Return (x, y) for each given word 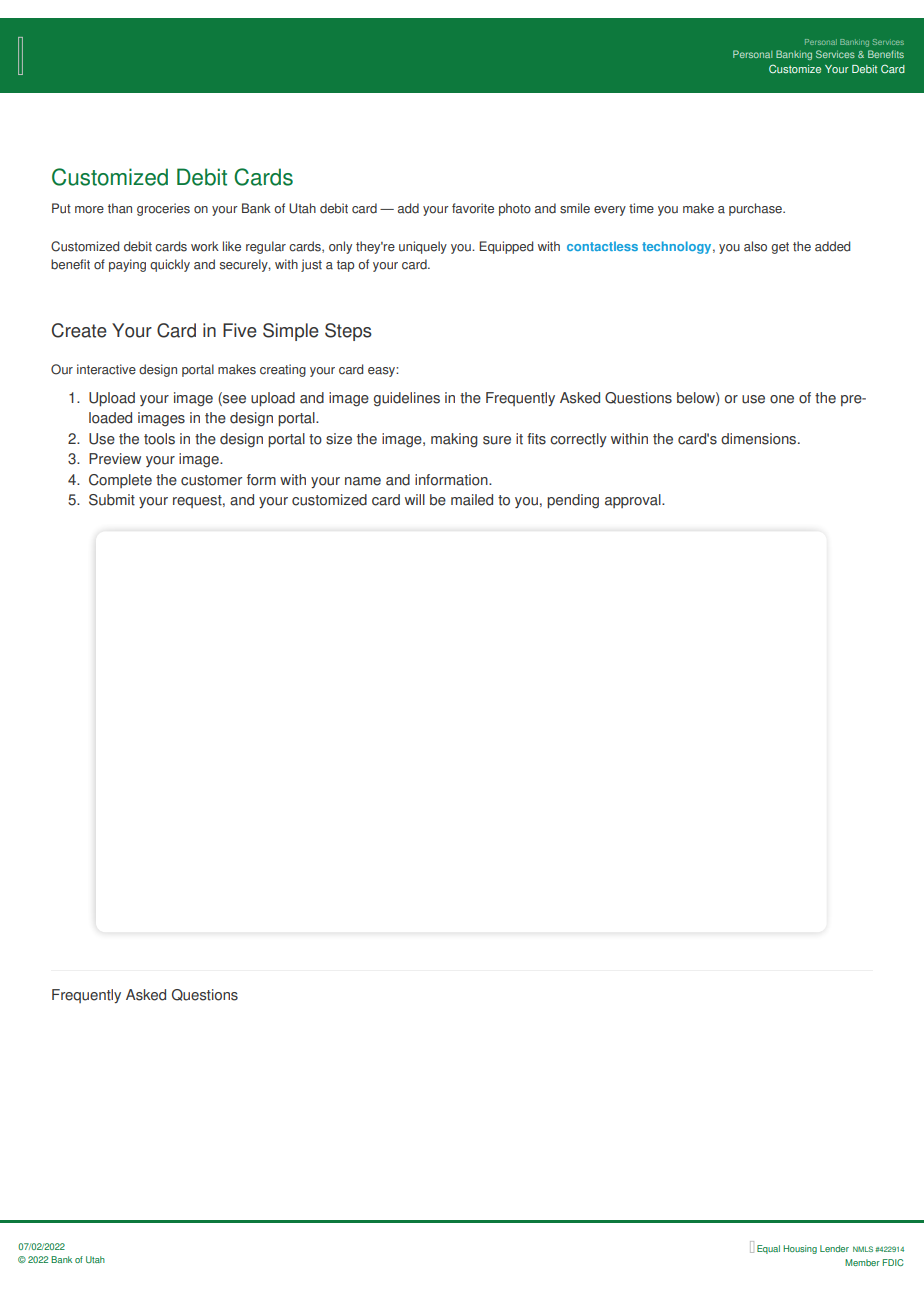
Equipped (506, 247)
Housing (800, 1249)
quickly (170, 265)
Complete (120, 481)
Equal (768, 1249)
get (780, 248)
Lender (834, 1248)
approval (634, 501)
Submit (112, 500)
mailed (472, 500)
